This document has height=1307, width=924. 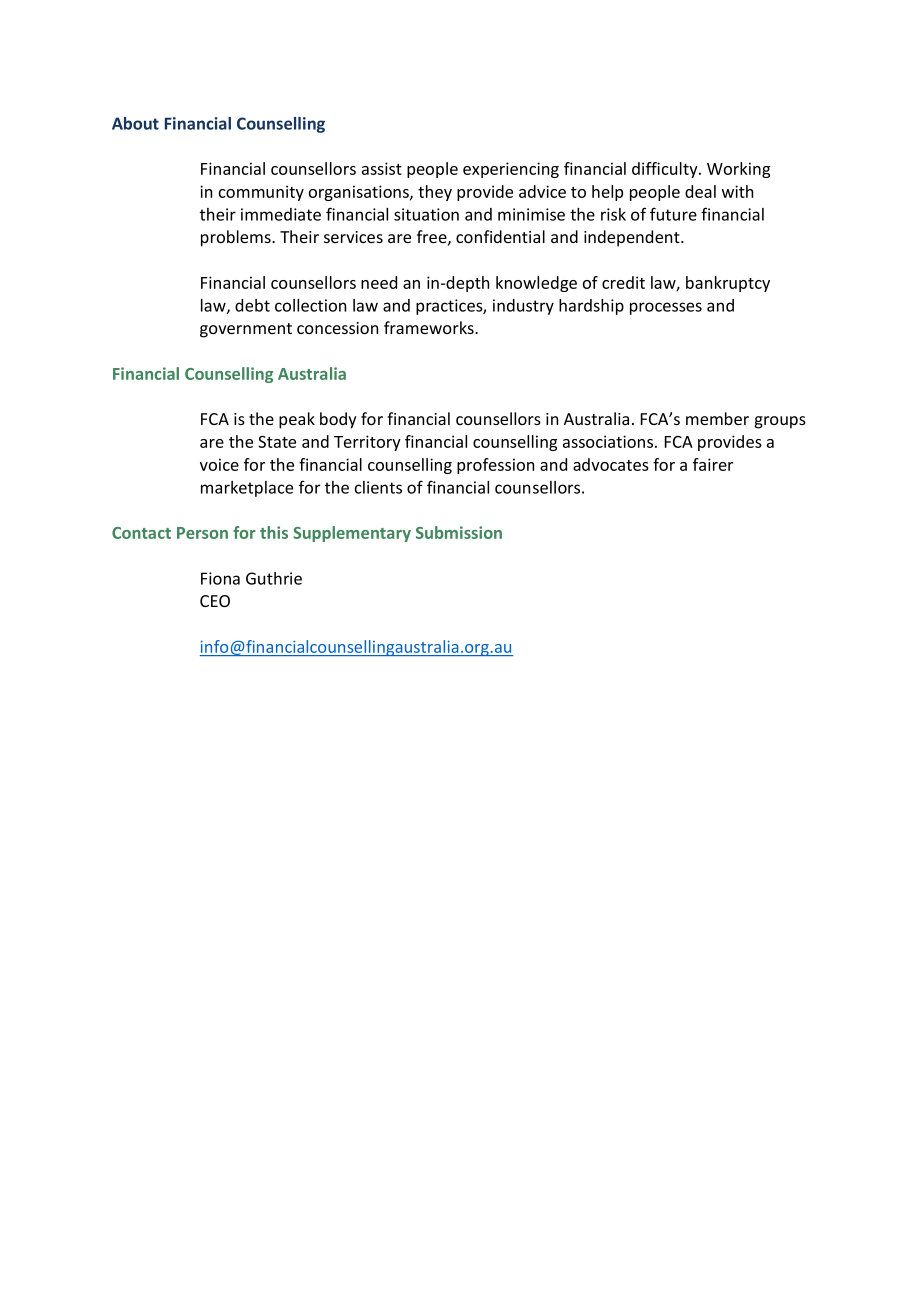 I want to click on frameworks, so click(x=430, y=327).
